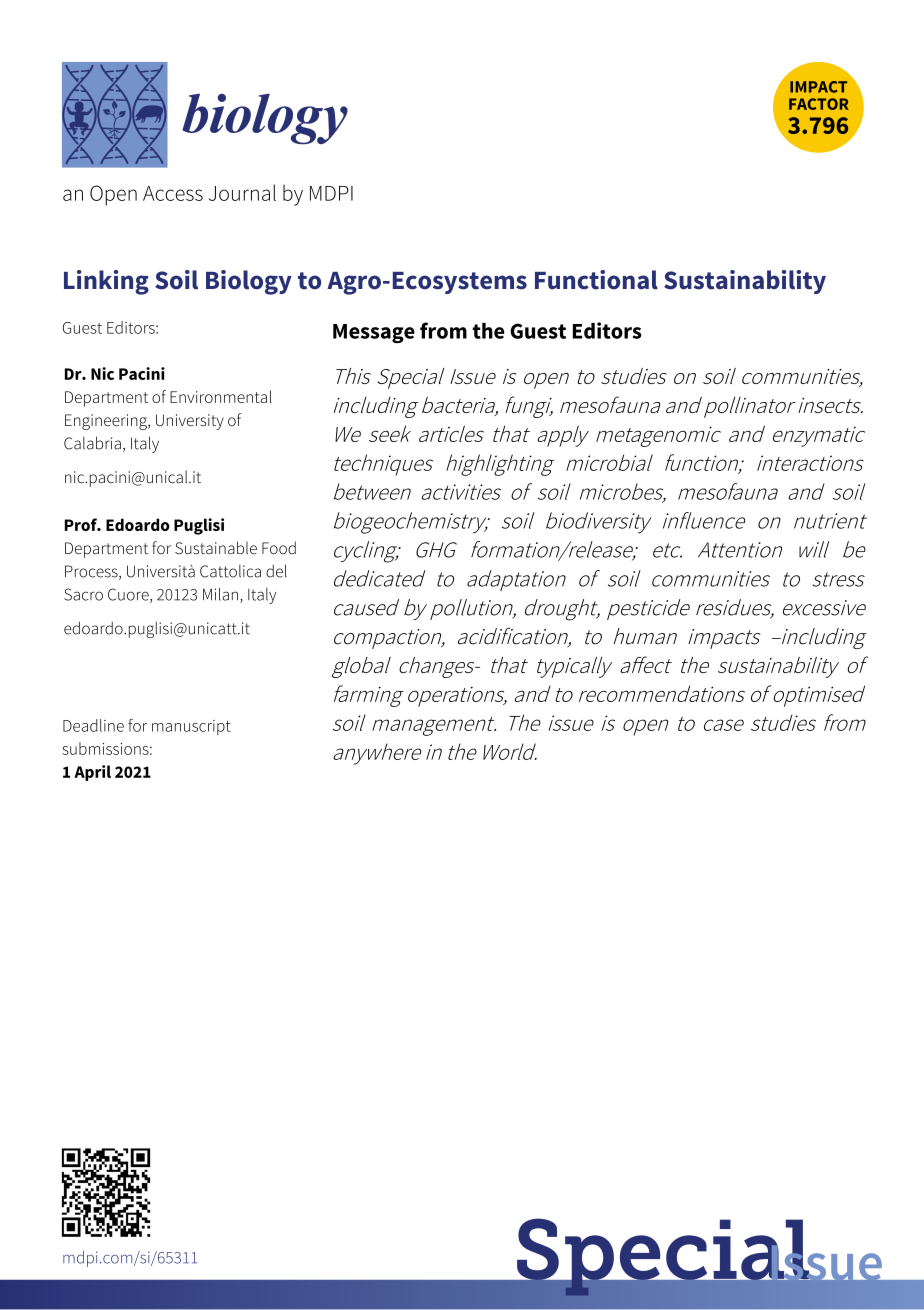  What do you see at coordinates (221, 396) in the screenshot?
I see `Environmental` at bounding box center [221, 396].
